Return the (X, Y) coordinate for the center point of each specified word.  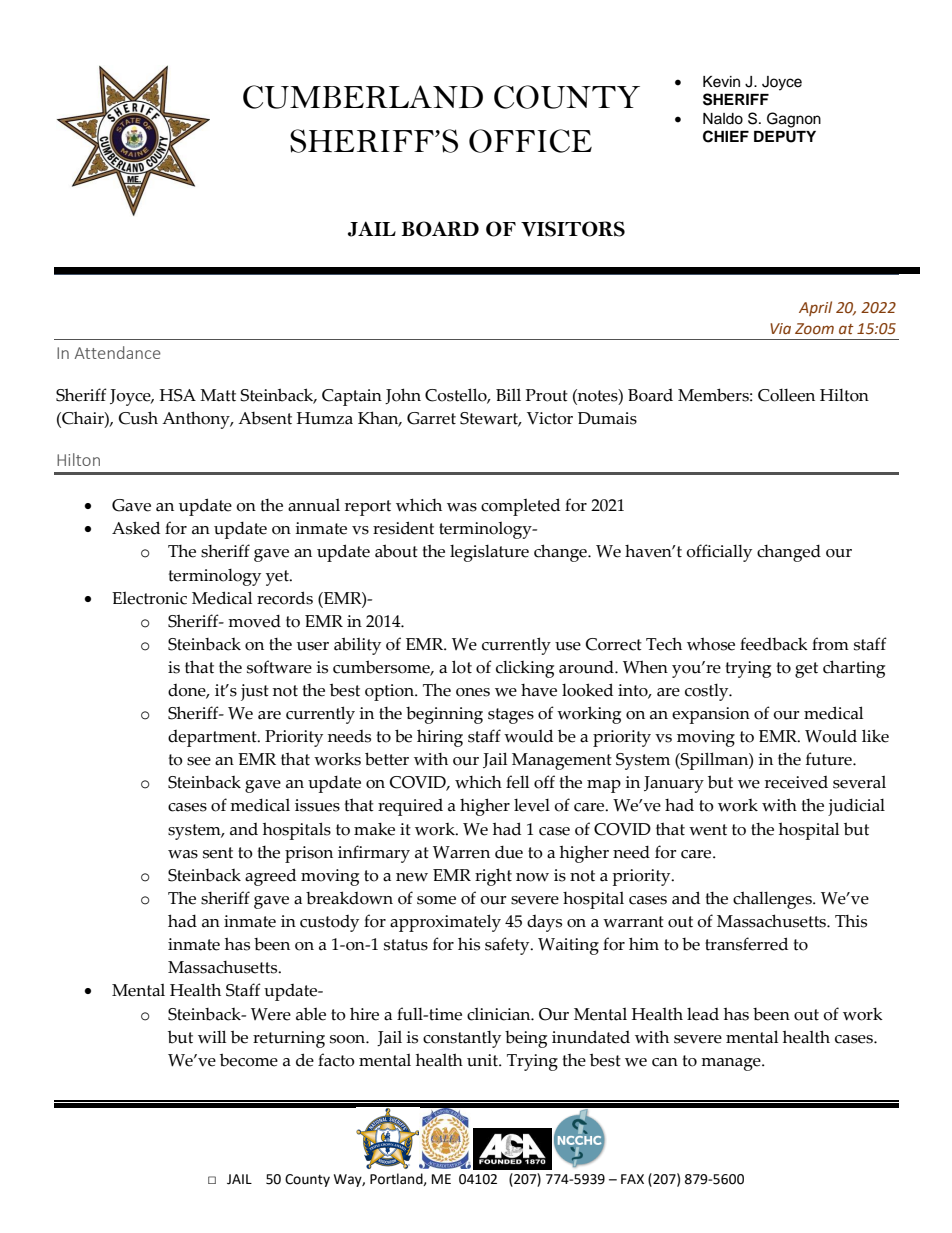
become (249, 1060)
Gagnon (794, 120)
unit (484, 1060)
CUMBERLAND (363, 97)
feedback (774, 644)
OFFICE (530, 141)
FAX (632, 1179)
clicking (525, 669)
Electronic (149, 598)
